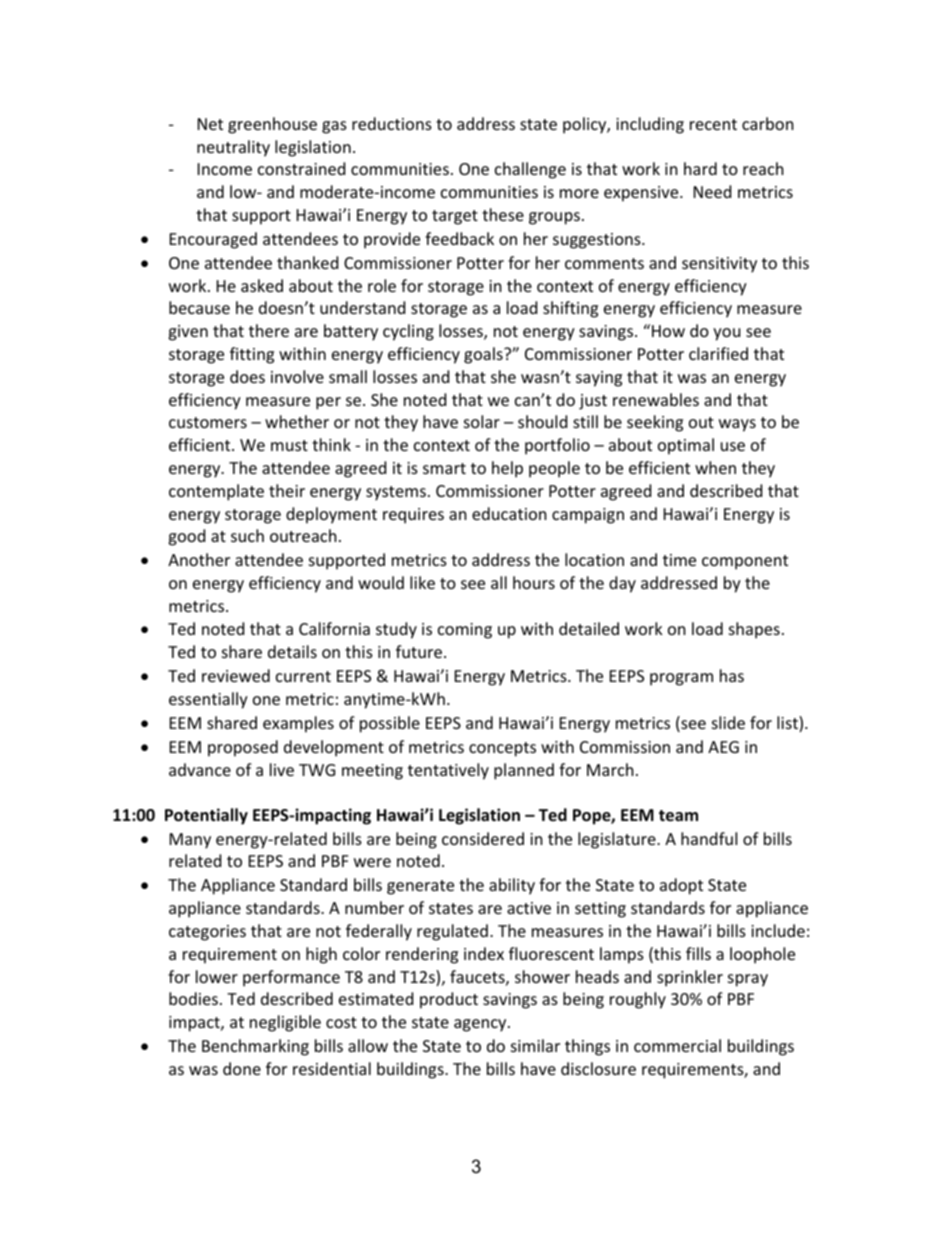  Describe the element at coordinates (745, 562) in the page. I see `component` at that location.
